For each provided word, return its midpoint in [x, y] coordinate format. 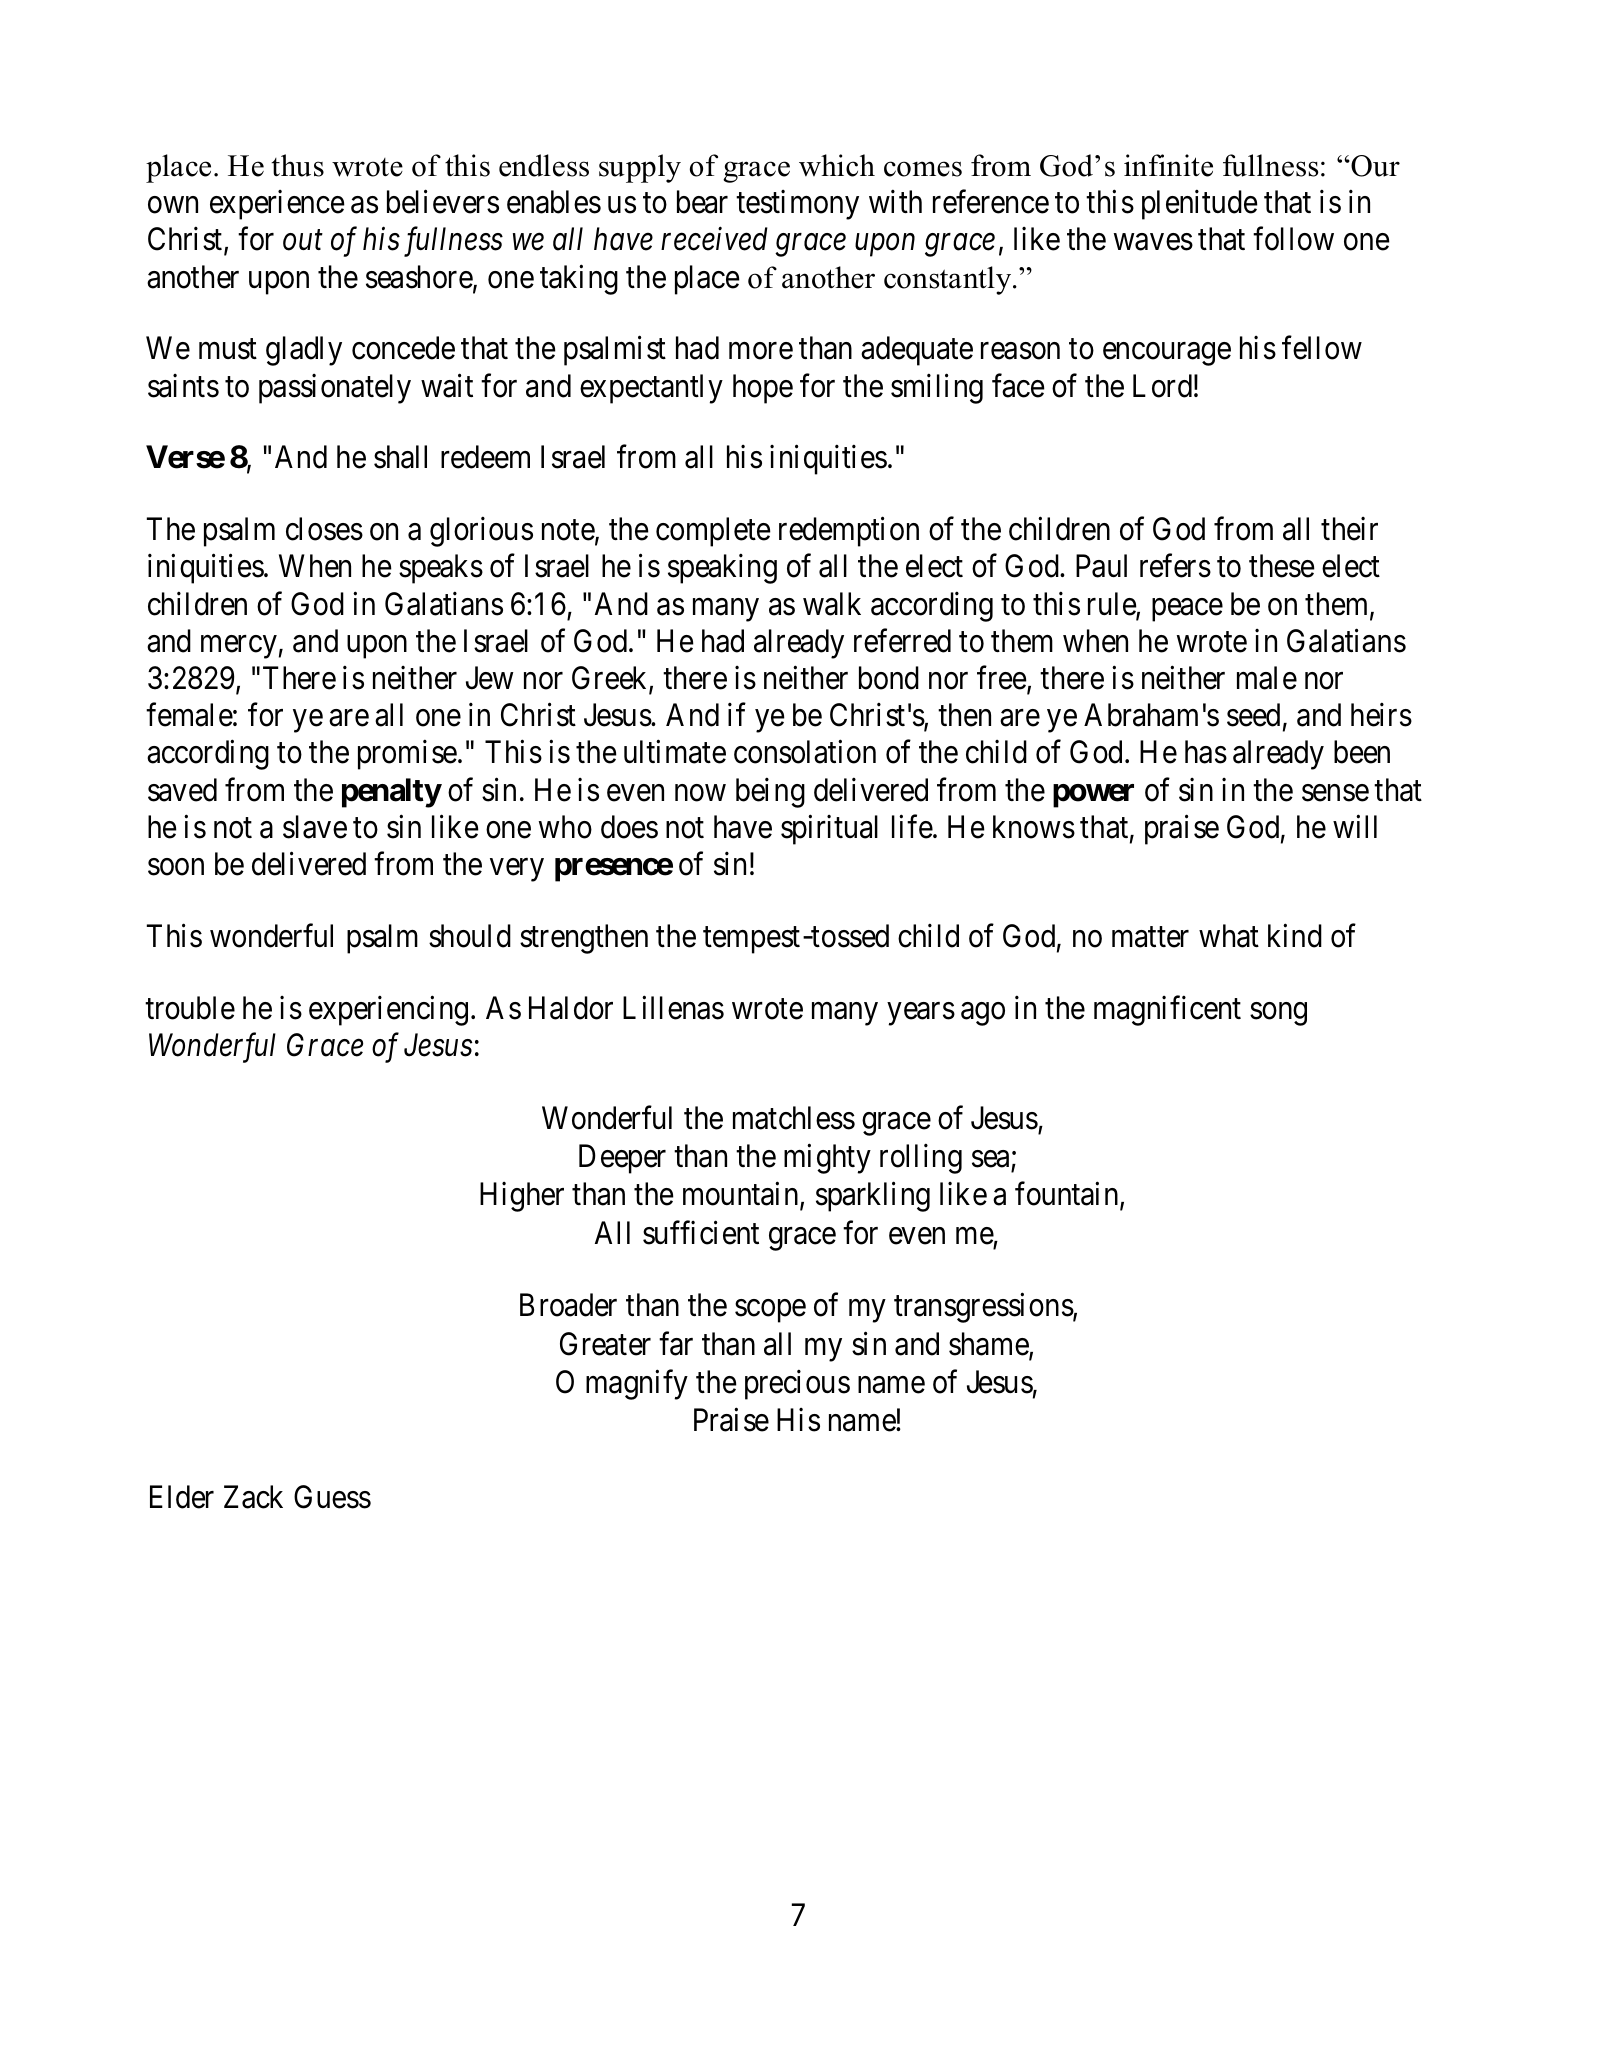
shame [989, 1345]
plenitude [1200, 205]
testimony [797, 205]
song [1278, 1014]
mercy [239, 647]
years [921, 1014]
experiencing [388, 1011]
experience [277, 205]
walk [832, 604]
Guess [332, 1497]
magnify [637, 1385]
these [1282, 566]
